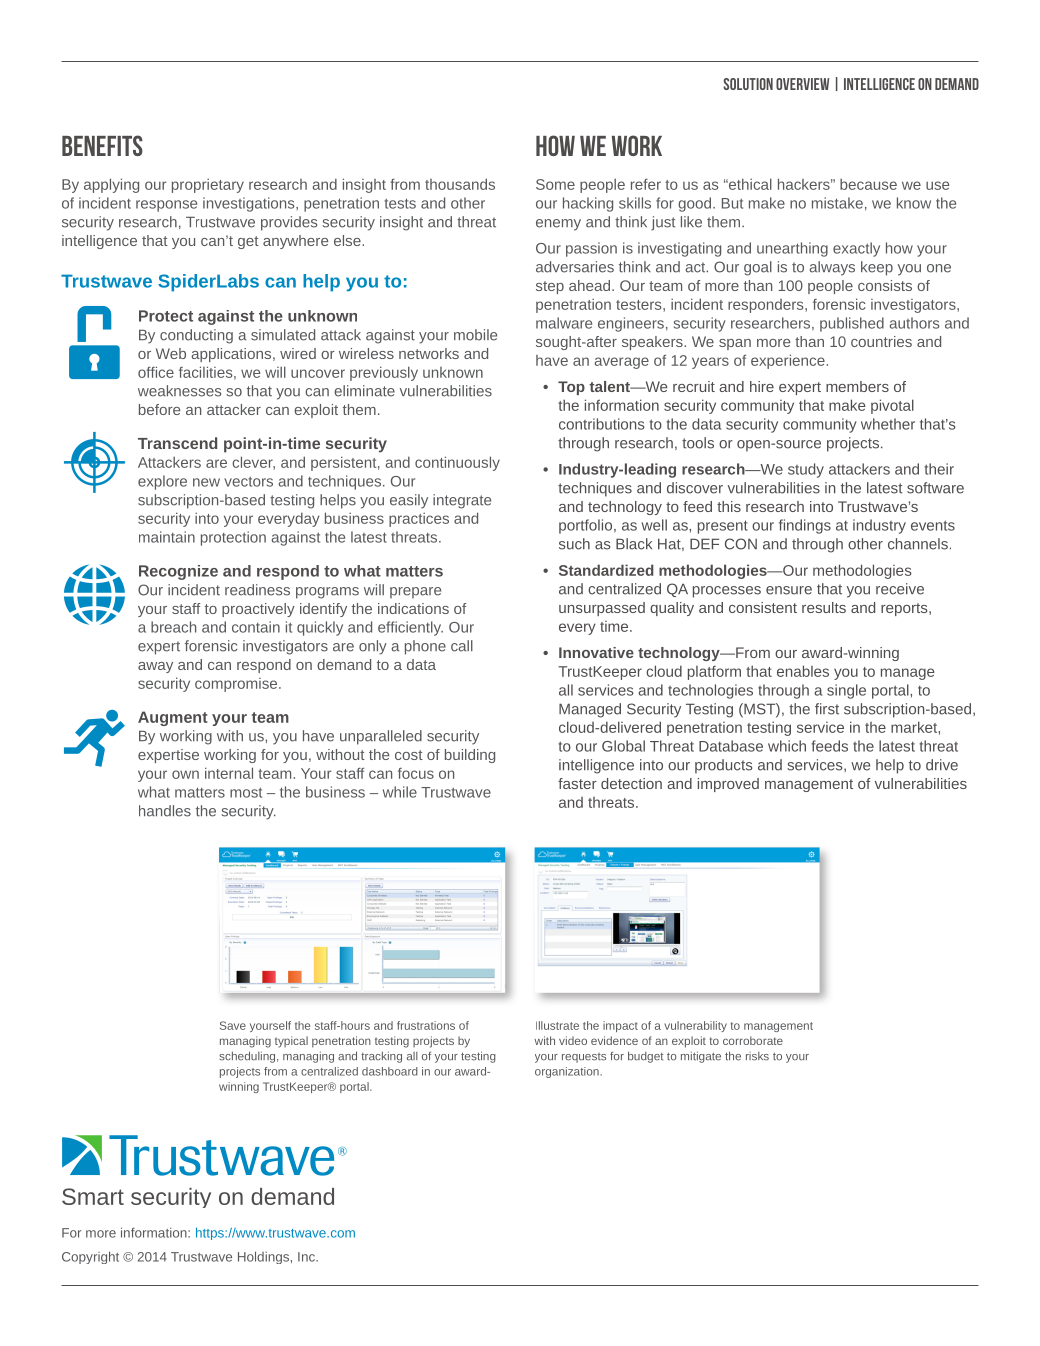 This screenshot has height=1346, width=1040. What do you see at coordinates (846, 691) in the screenshot?
I see `single` at bounding box center [846, 691].
